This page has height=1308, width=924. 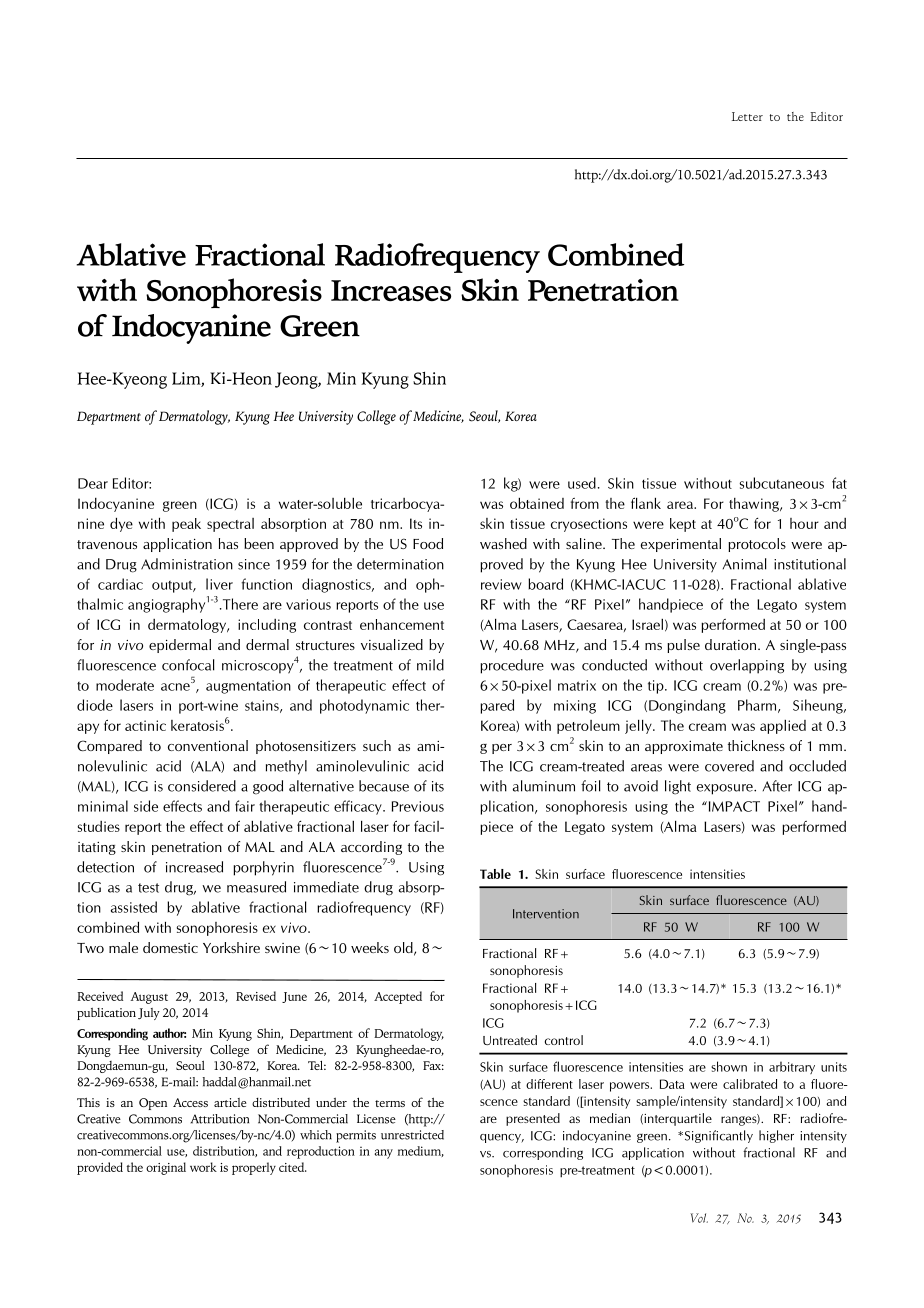 I want to click on Vol, so click(x=699, y=1218).
